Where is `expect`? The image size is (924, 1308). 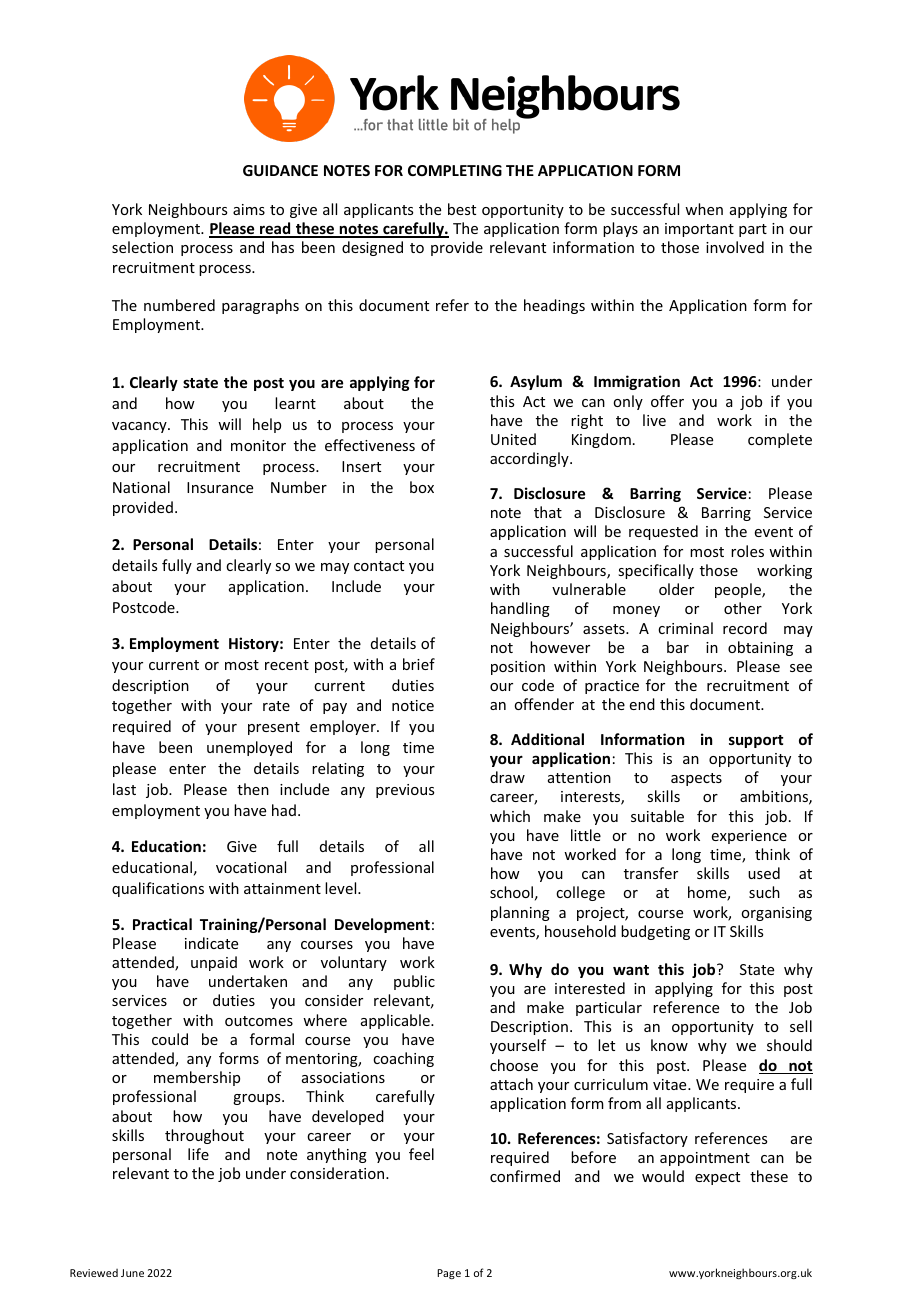 expect is located at coordinates (717, 1178).
